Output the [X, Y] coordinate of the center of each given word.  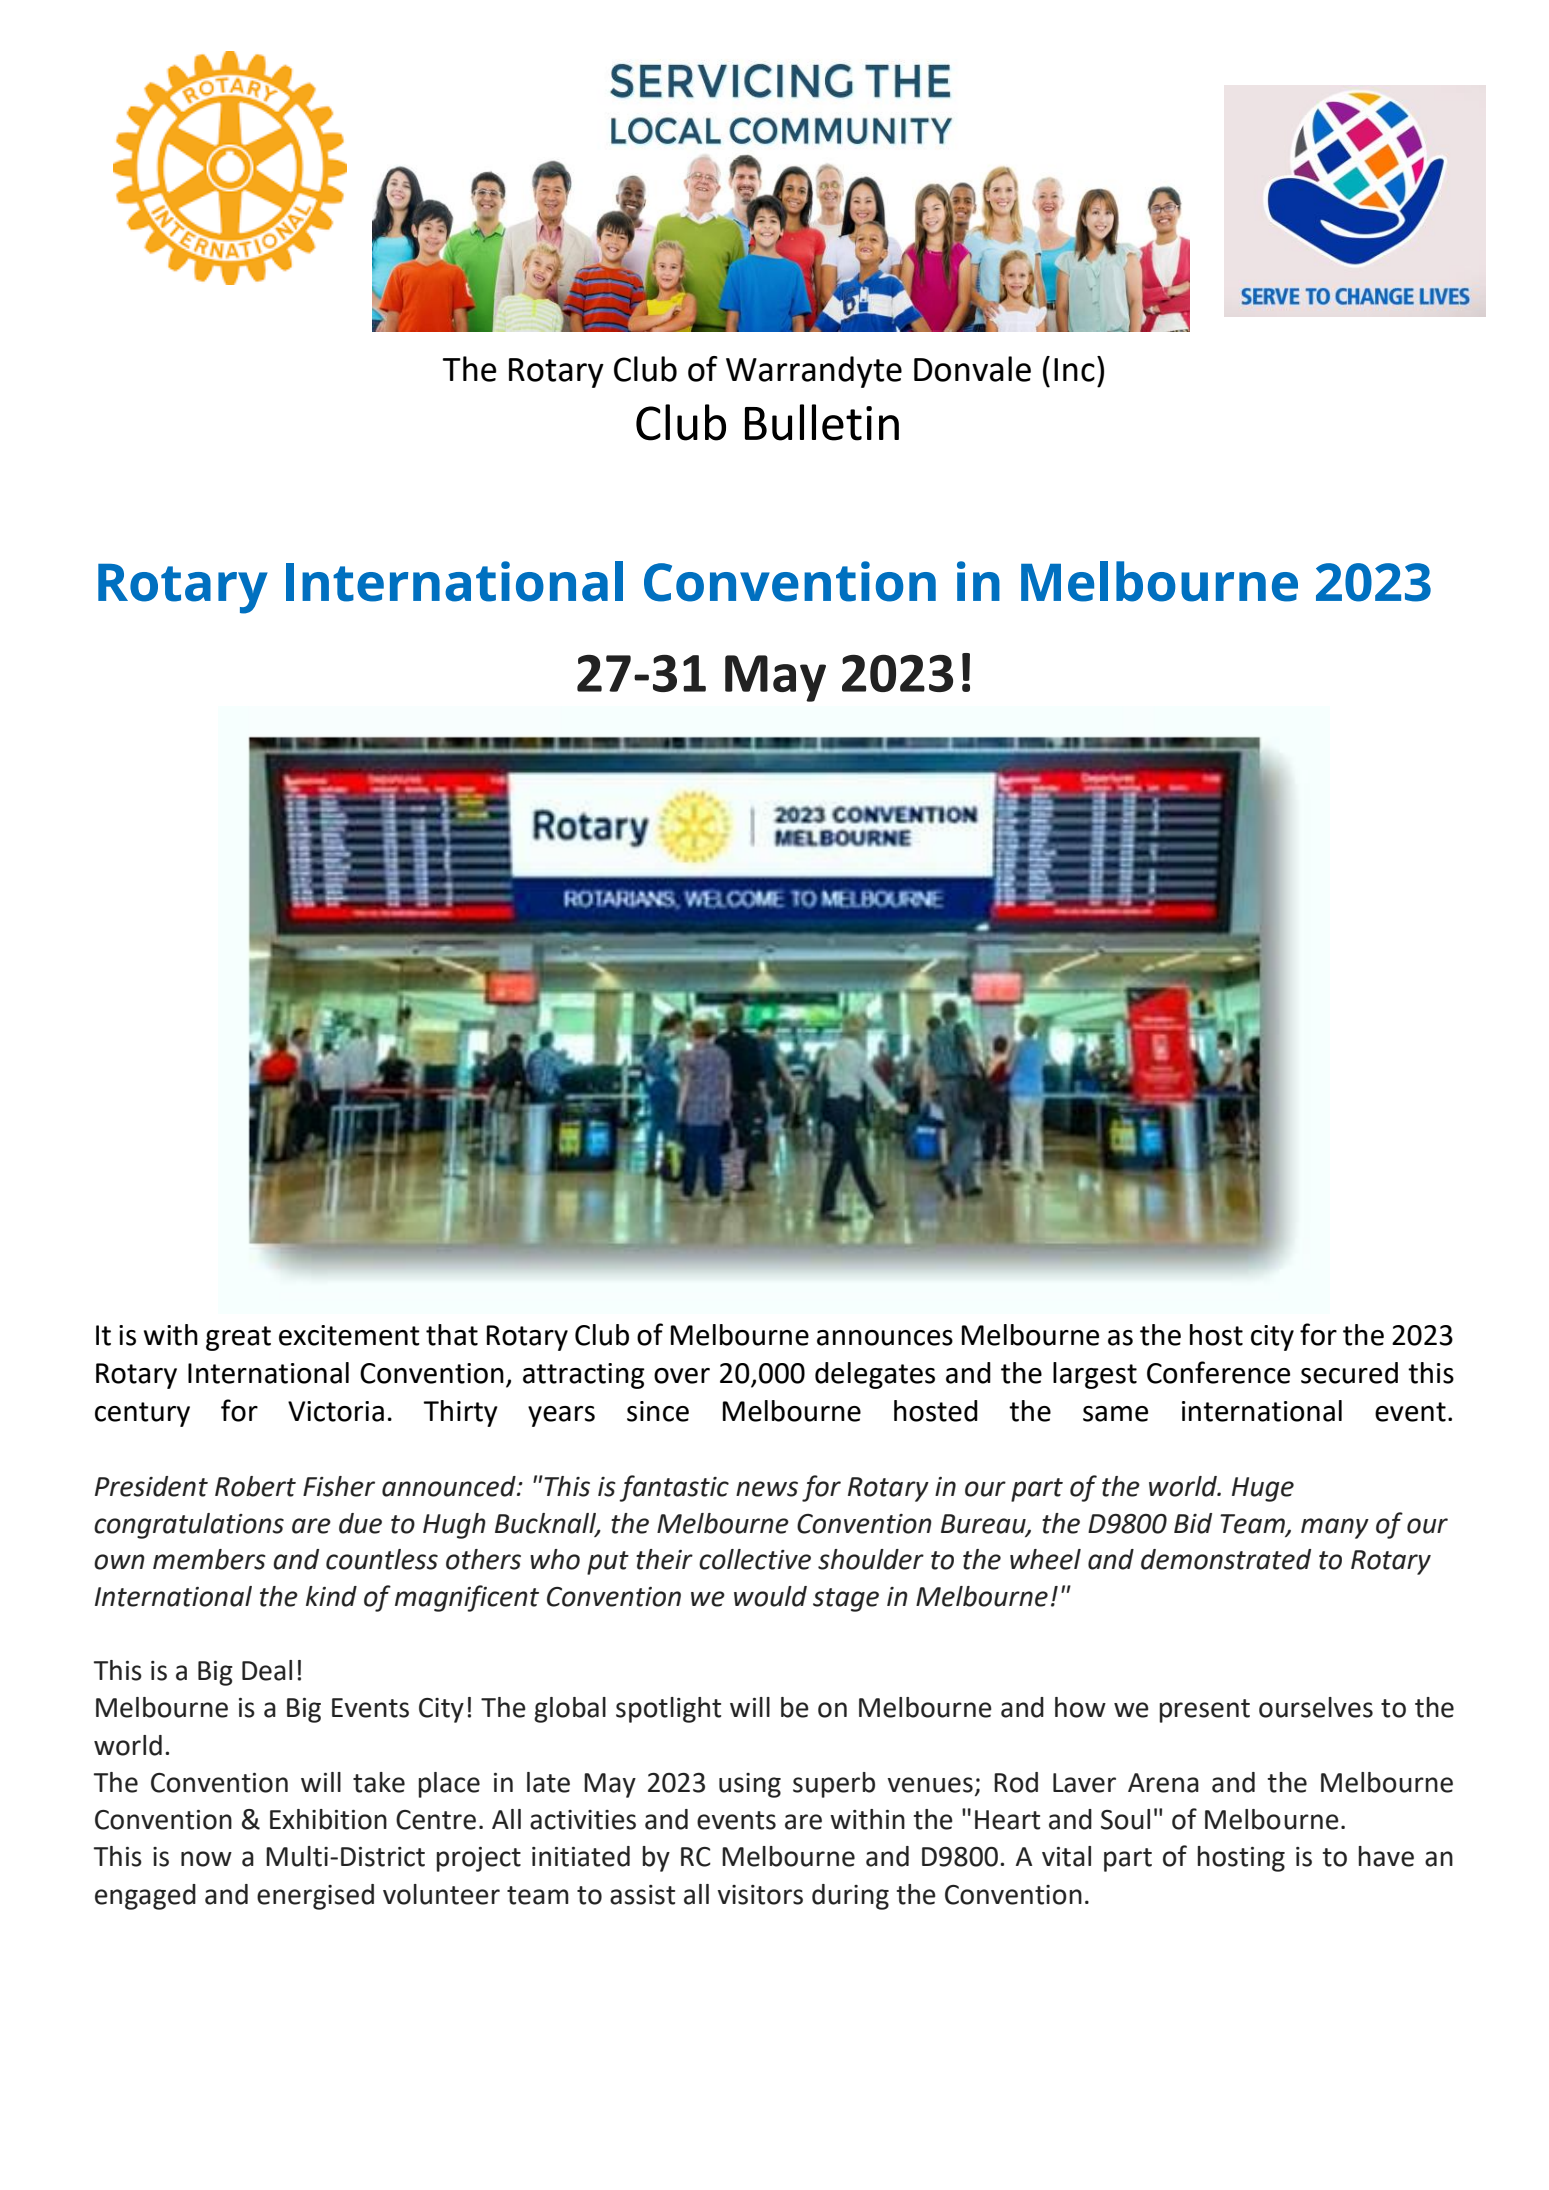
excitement [349, 1335]
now [206, 1859]
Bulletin [822, 422]
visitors [760, 1895]
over [682, 1376]
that [452, 1335]
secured [1349, 1373]
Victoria [336, 1411]
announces [885, 1338]
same [1115, 1414]
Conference [1218, 1372]
